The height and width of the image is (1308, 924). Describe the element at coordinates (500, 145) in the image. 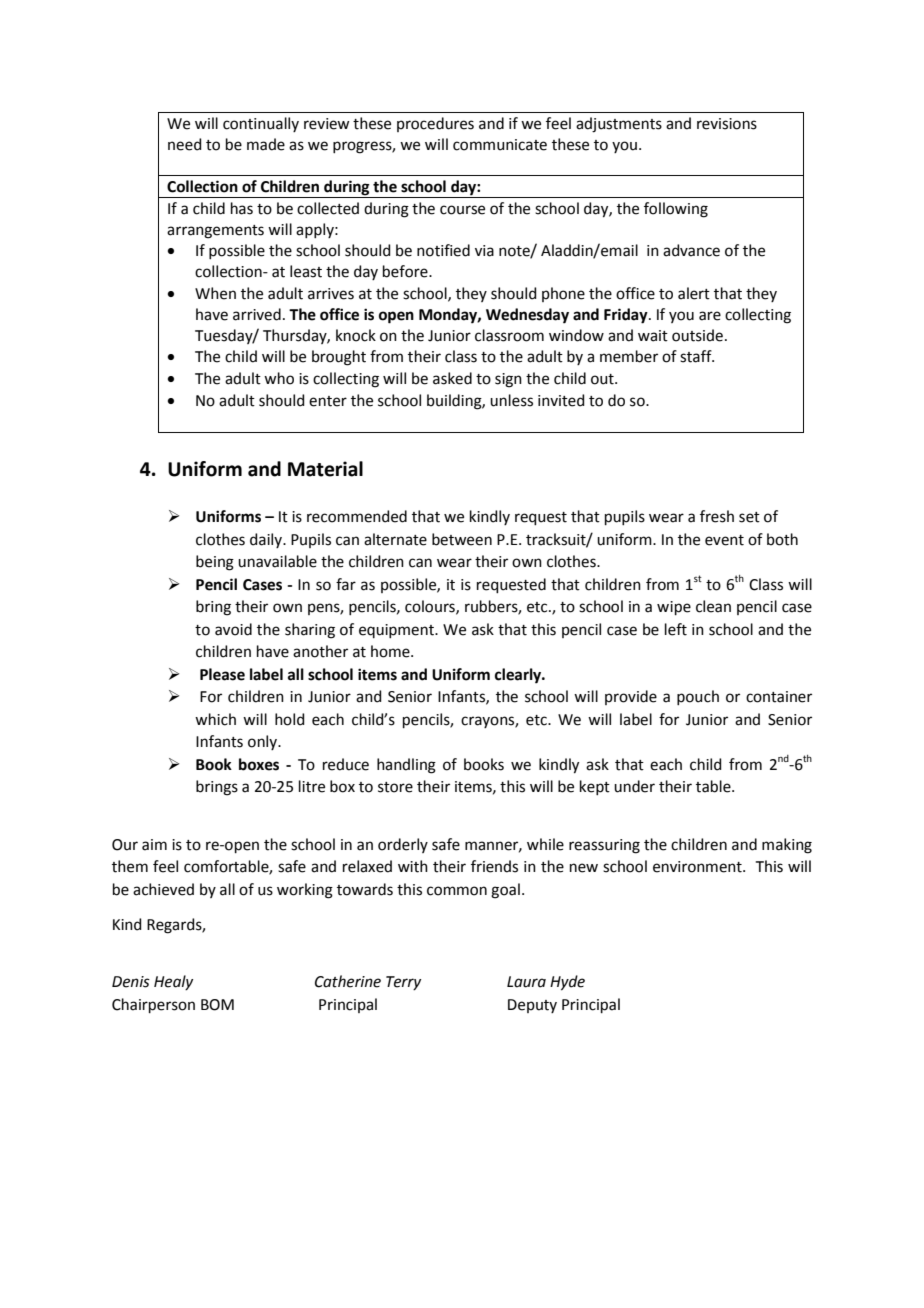

I see `communicate` at that location.
